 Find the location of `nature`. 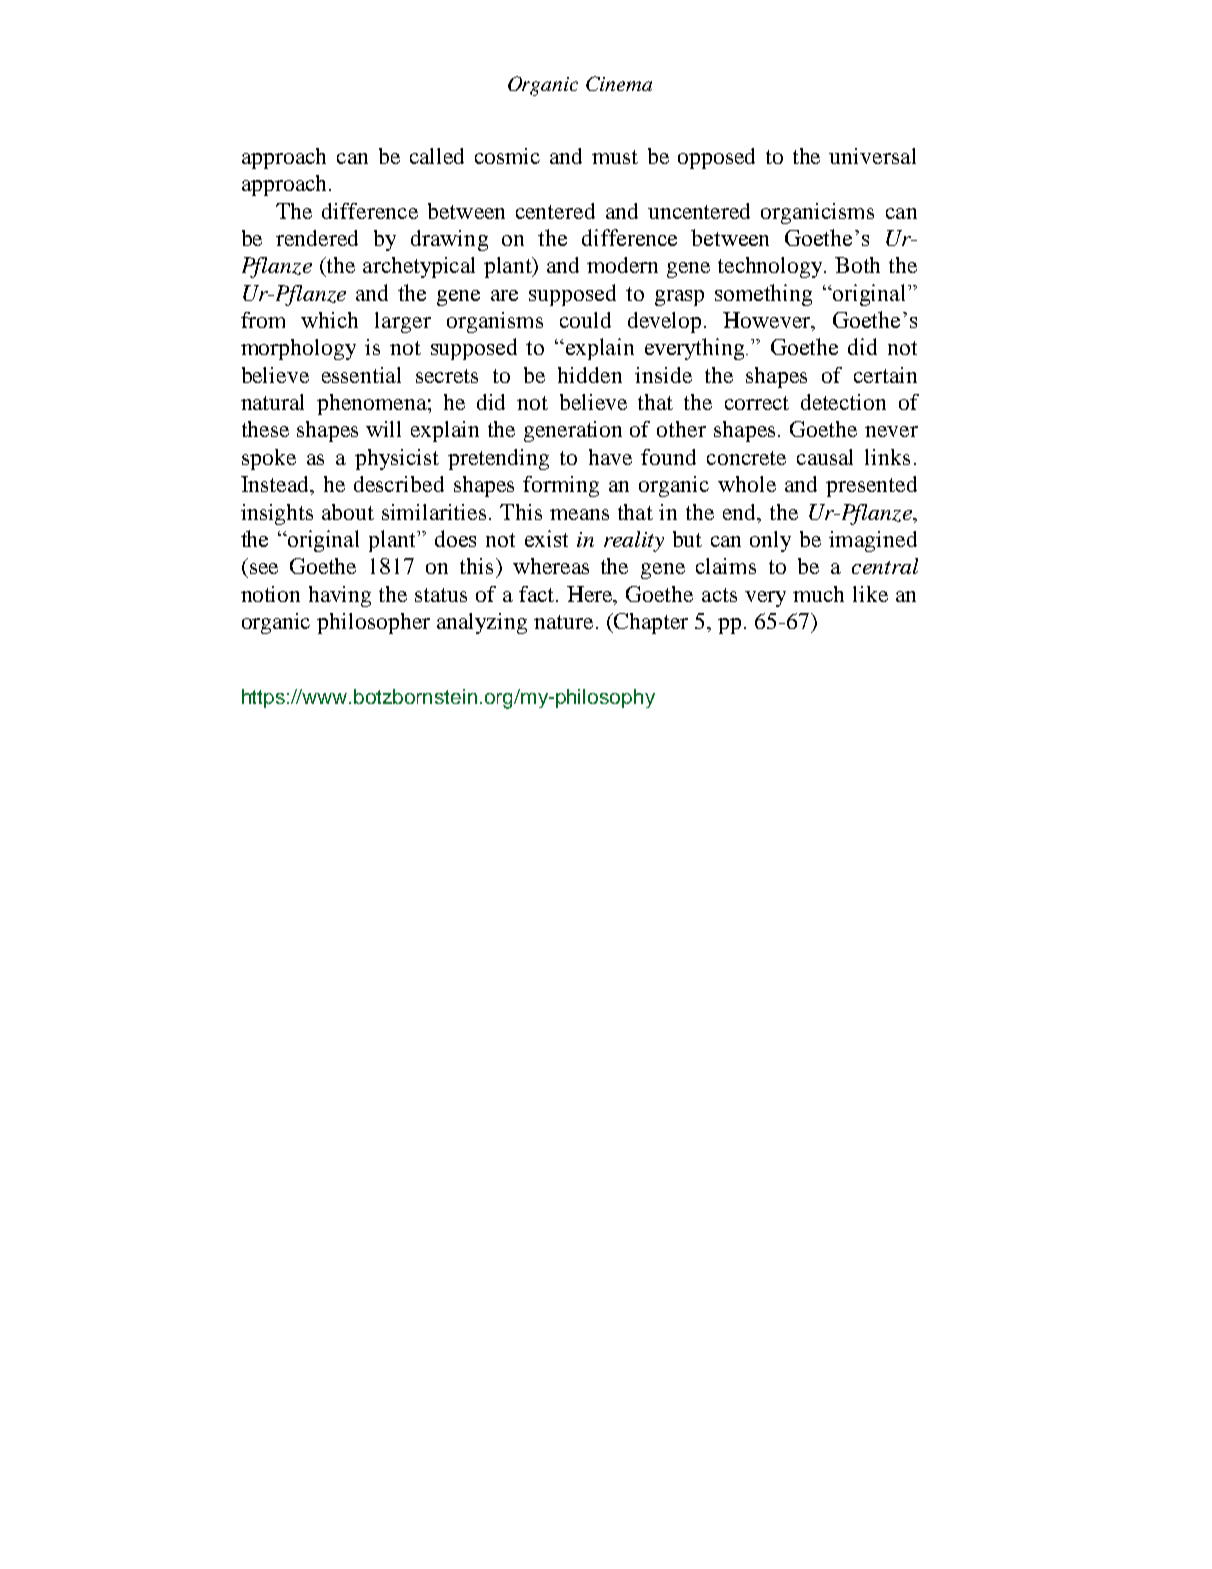

nature is located at coordinates (563, 622).
